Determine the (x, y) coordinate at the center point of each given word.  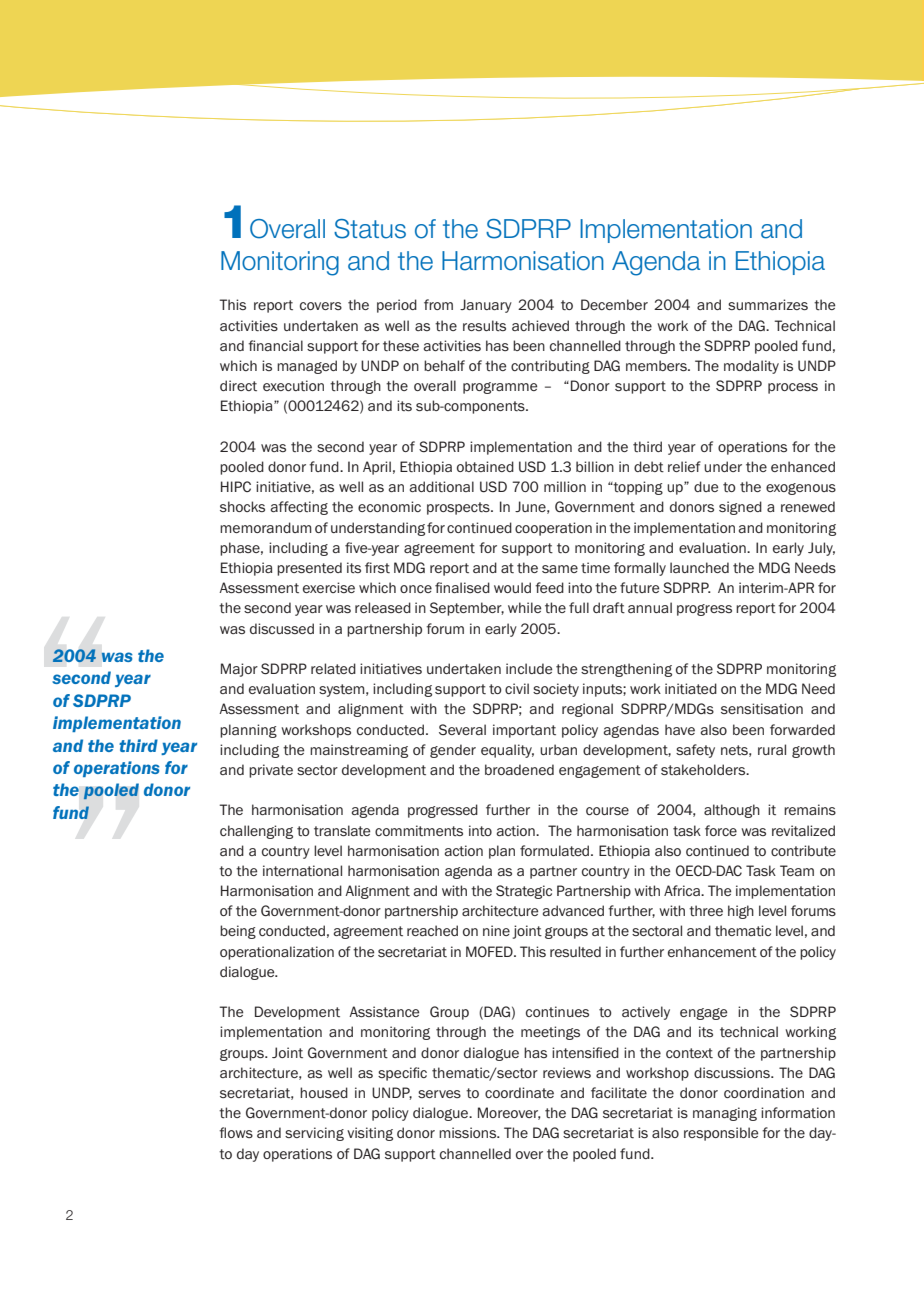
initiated (691, 689)
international (302, 871)
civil (517, 688)
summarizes (768, 304)
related (333, 668)
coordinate (519, 1092)
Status (370, 229)
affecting (299, 508)
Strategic (524, 892)
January (486, 306)
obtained (485, 467)
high (741, 912)
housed (324, 1092)
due (706, 486)
